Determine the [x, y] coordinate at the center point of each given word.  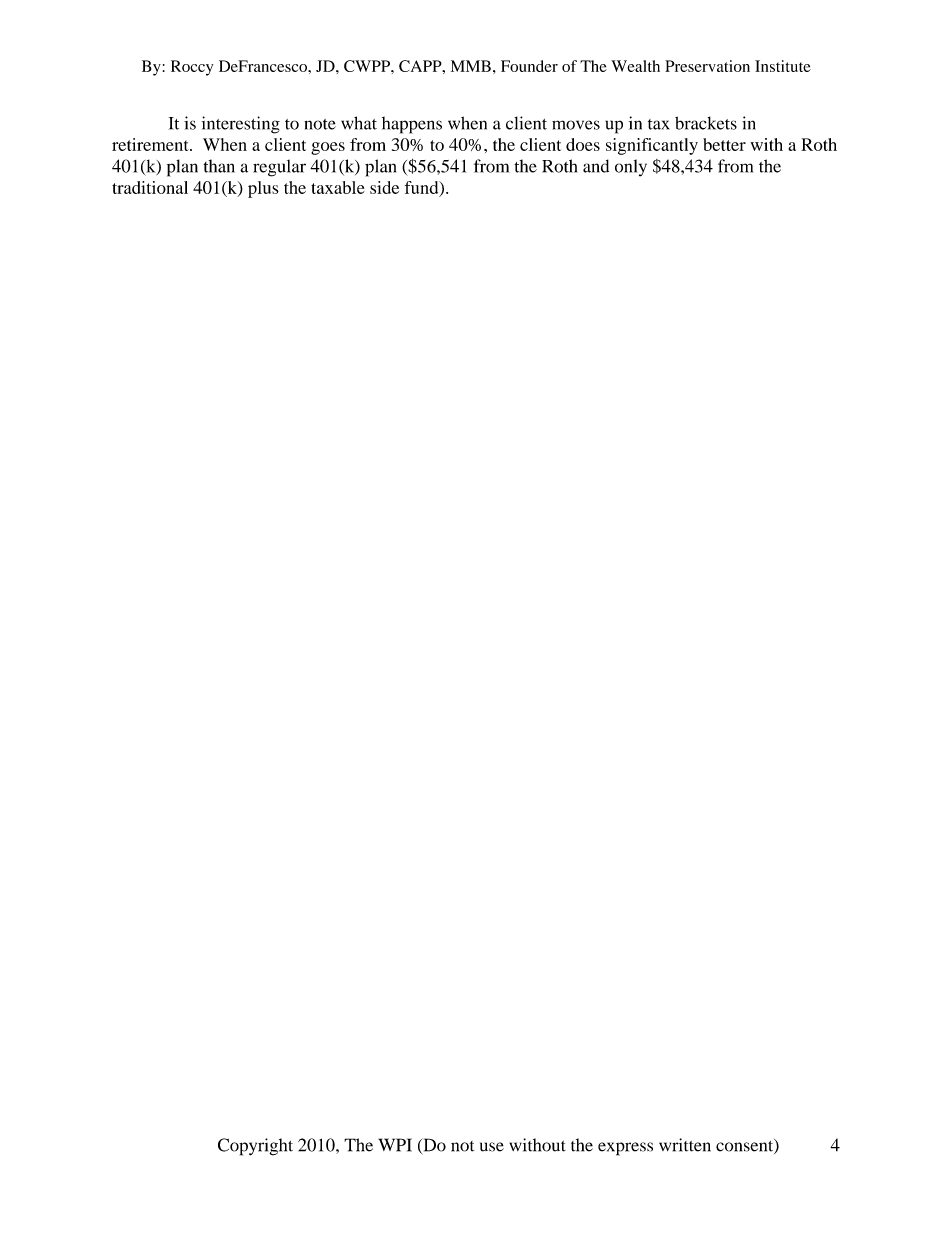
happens [412, 125]
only [631, 168]
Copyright [255, 1147]
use [492, 1147]
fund [423, 188]
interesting [241, 125]
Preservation [707, 66]
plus [263, 189]
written [685, 1145]
